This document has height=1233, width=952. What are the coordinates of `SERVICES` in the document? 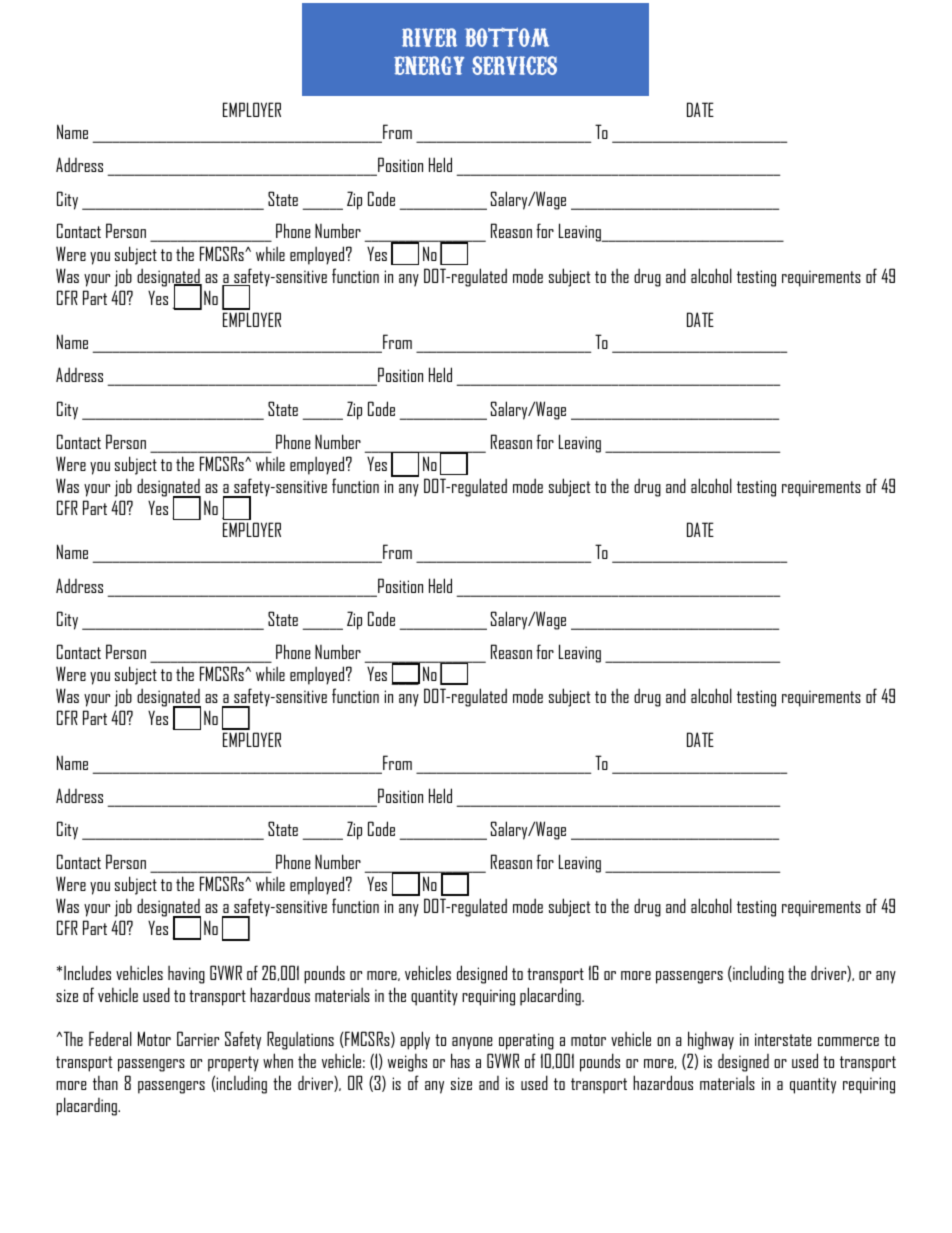 It's located at (514, 65).
